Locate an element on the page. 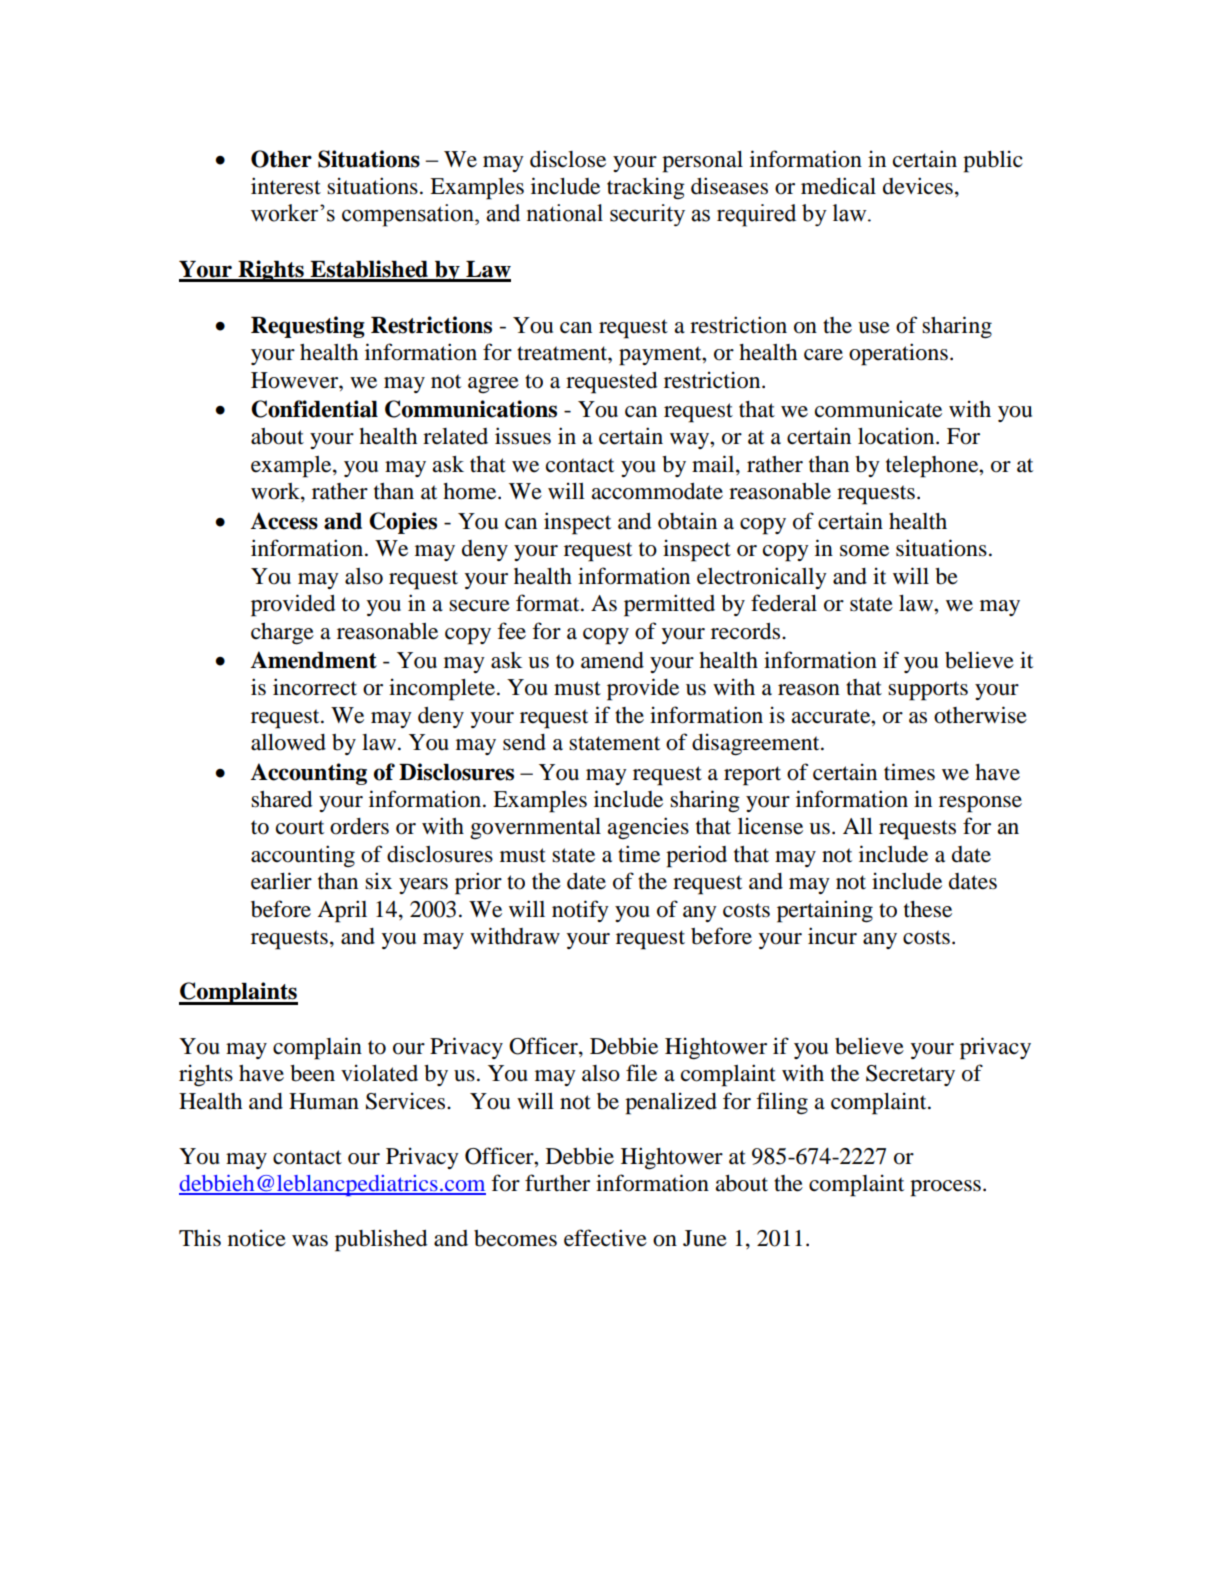 The height and width of the image is (1576, 1218). supports is located at coordinates (928, 691).
